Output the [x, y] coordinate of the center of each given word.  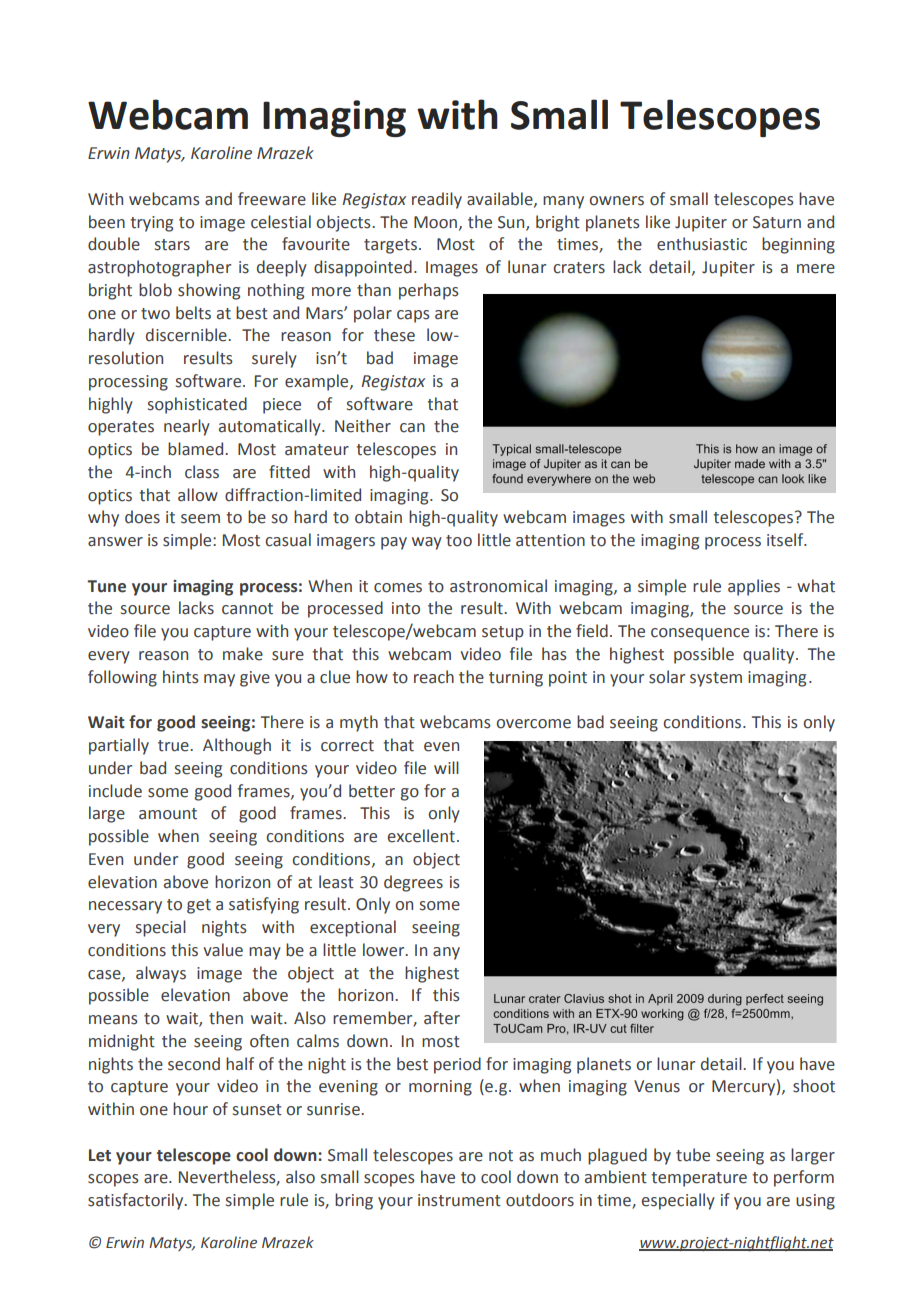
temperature [699, 1179]
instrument [459, 1200]
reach [434, 677]
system [716, 679]
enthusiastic [702, 244]
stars [172, 245]
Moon [435, 222]
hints [181, 677]
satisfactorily [137, 1201]
